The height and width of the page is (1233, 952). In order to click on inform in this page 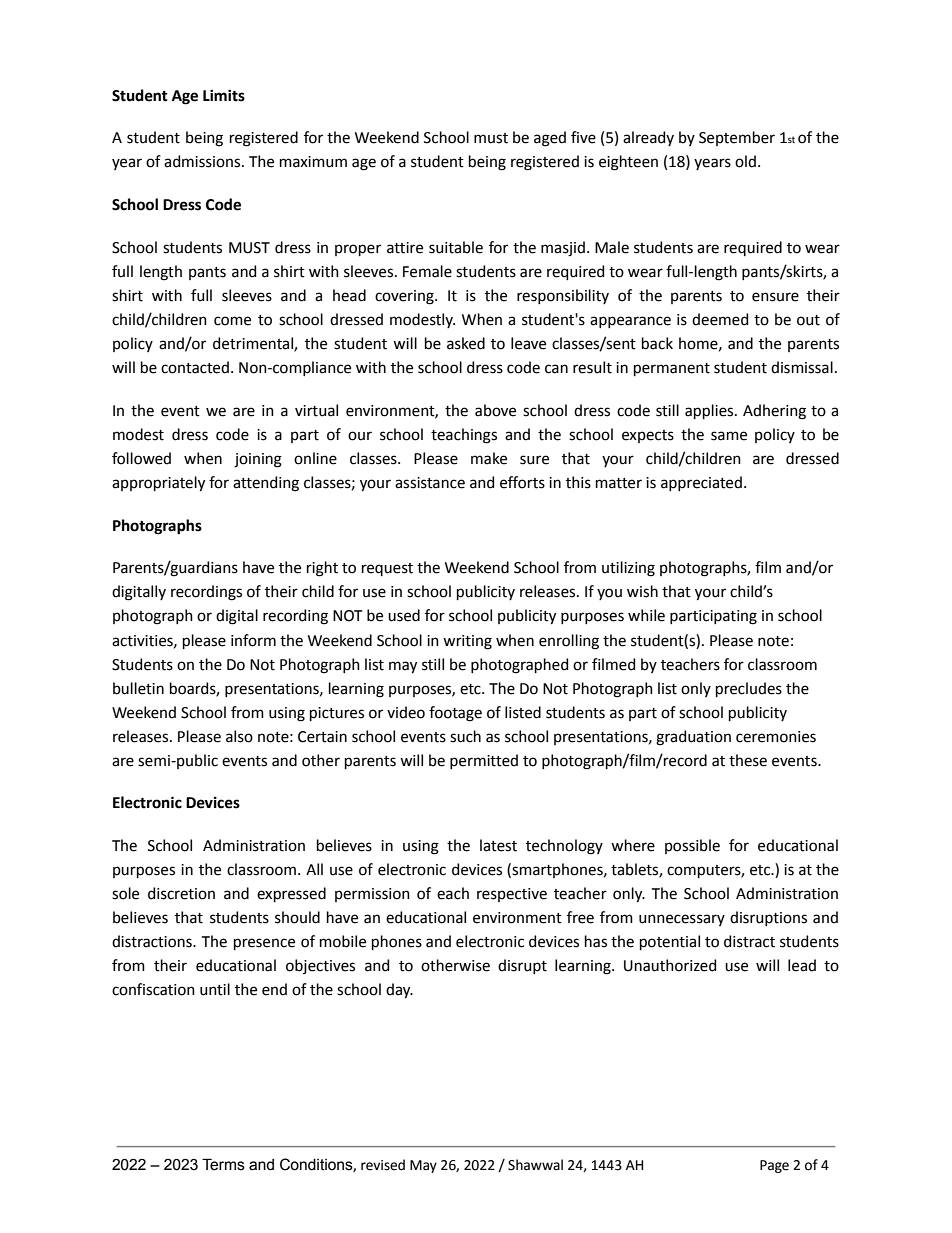, I will do `click(253, 640)`.
